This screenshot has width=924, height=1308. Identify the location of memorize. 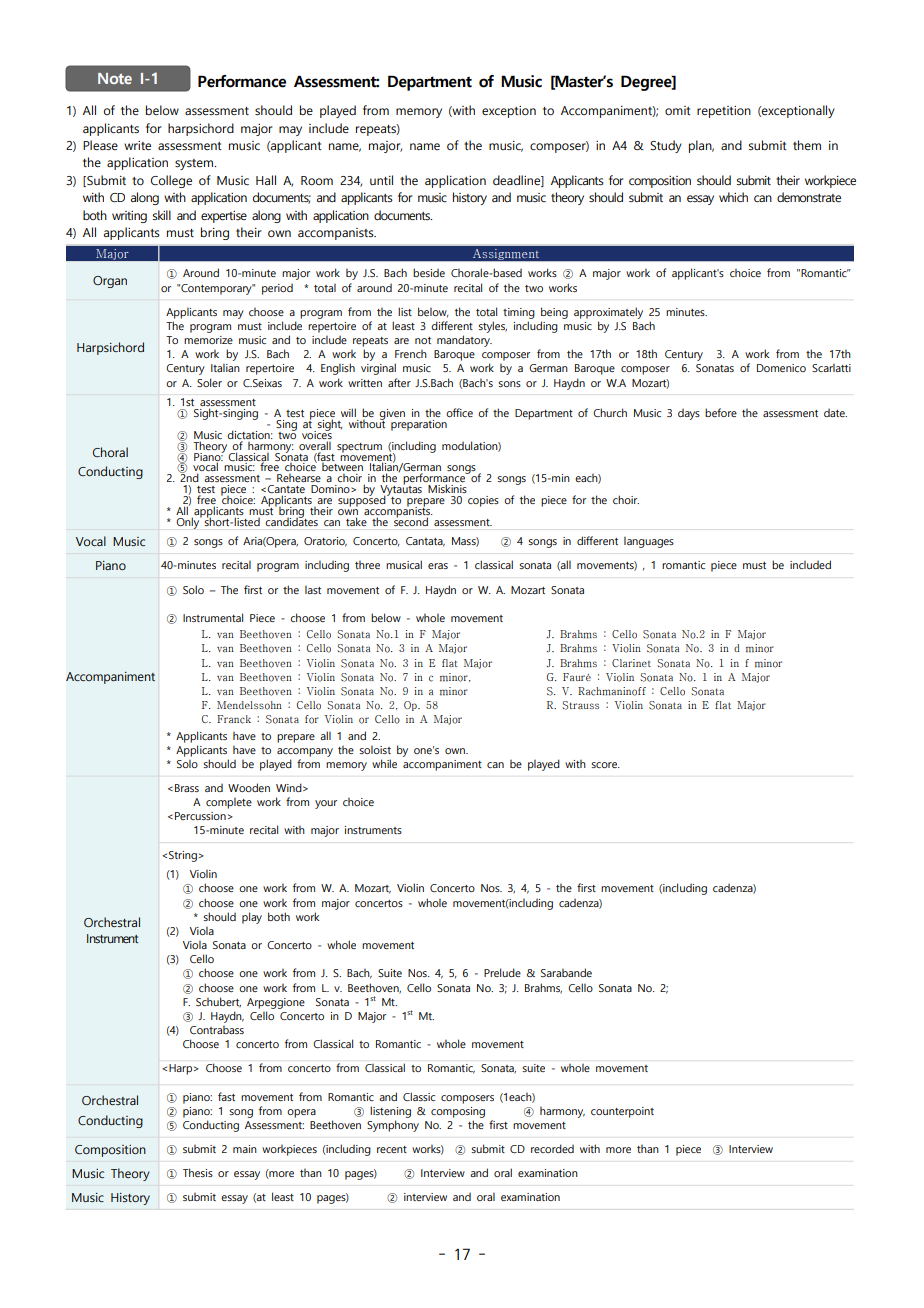
(208, 340).
